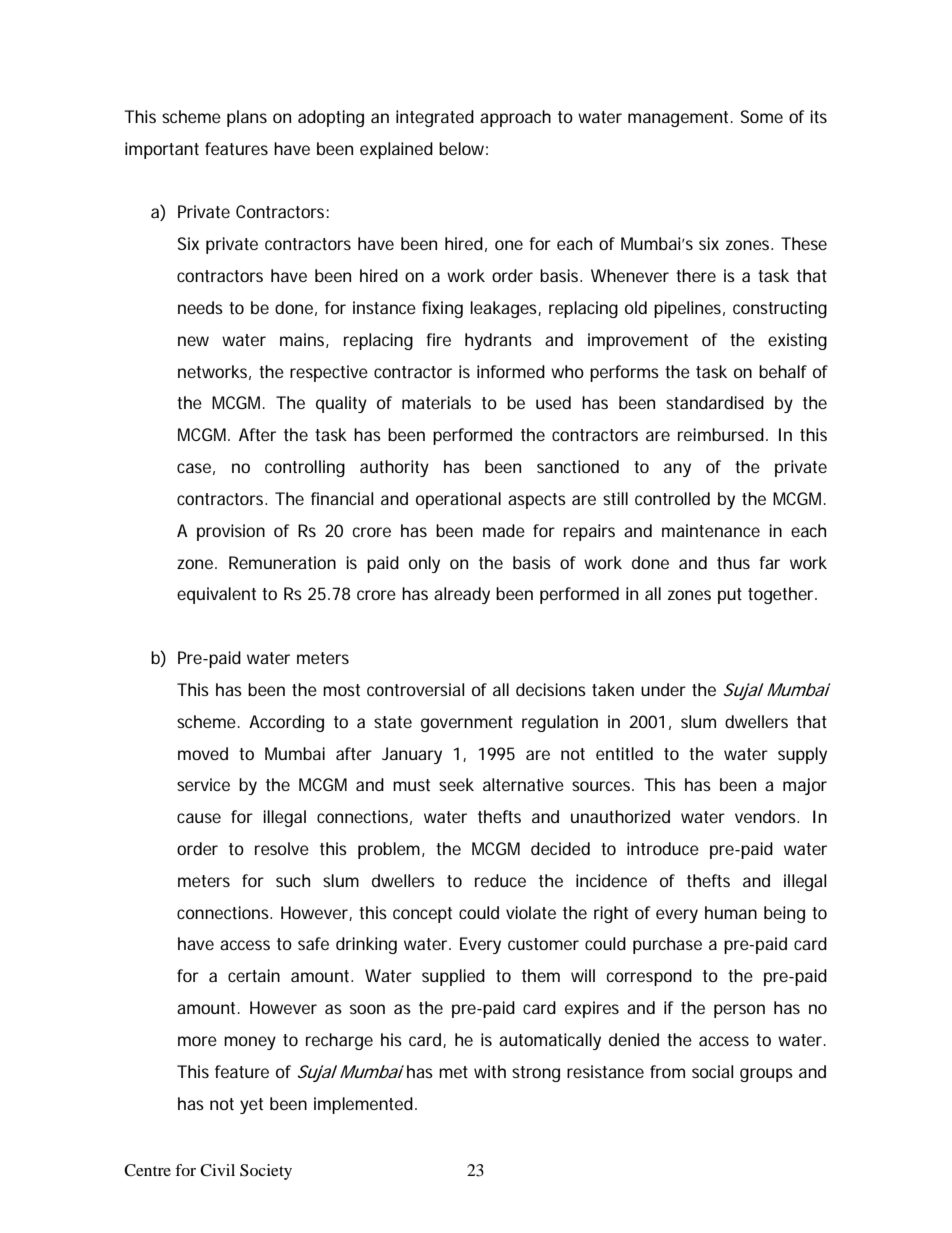 The height and width of the screenshot is (1233, 952). What do you see at coordinates (515, 118) in the screenshot?
I see `approach` at bounding box center [515, 118].
